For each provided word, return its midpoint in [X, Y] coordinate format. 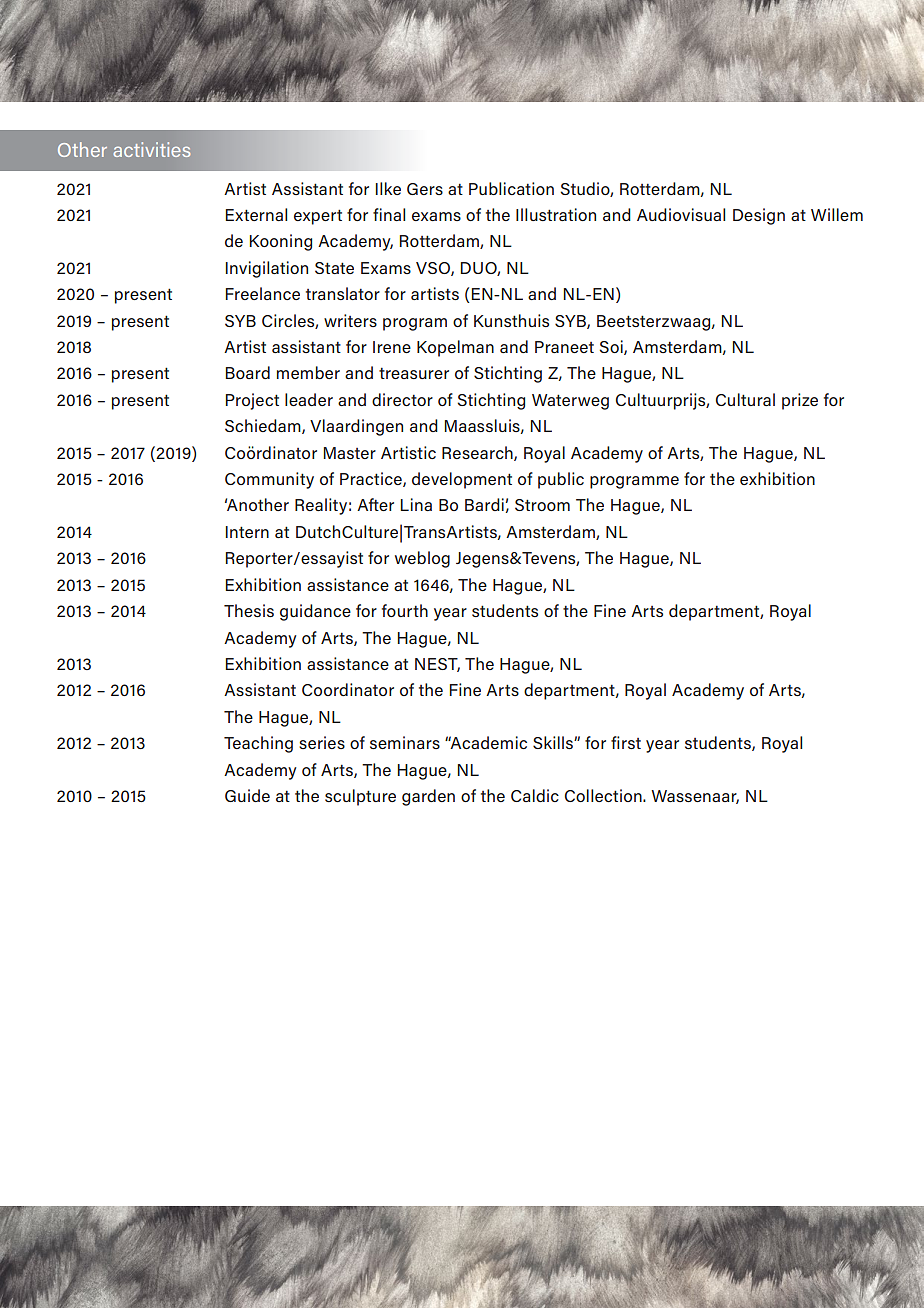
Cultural [745, 399]
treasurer [414, 373]
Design [759, 216]
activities [152, 149]
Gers [425, 189]
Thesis [249, 610]
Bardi [484, 504]
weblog [422, 559]
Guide [247, 795]
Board [248, 372]
